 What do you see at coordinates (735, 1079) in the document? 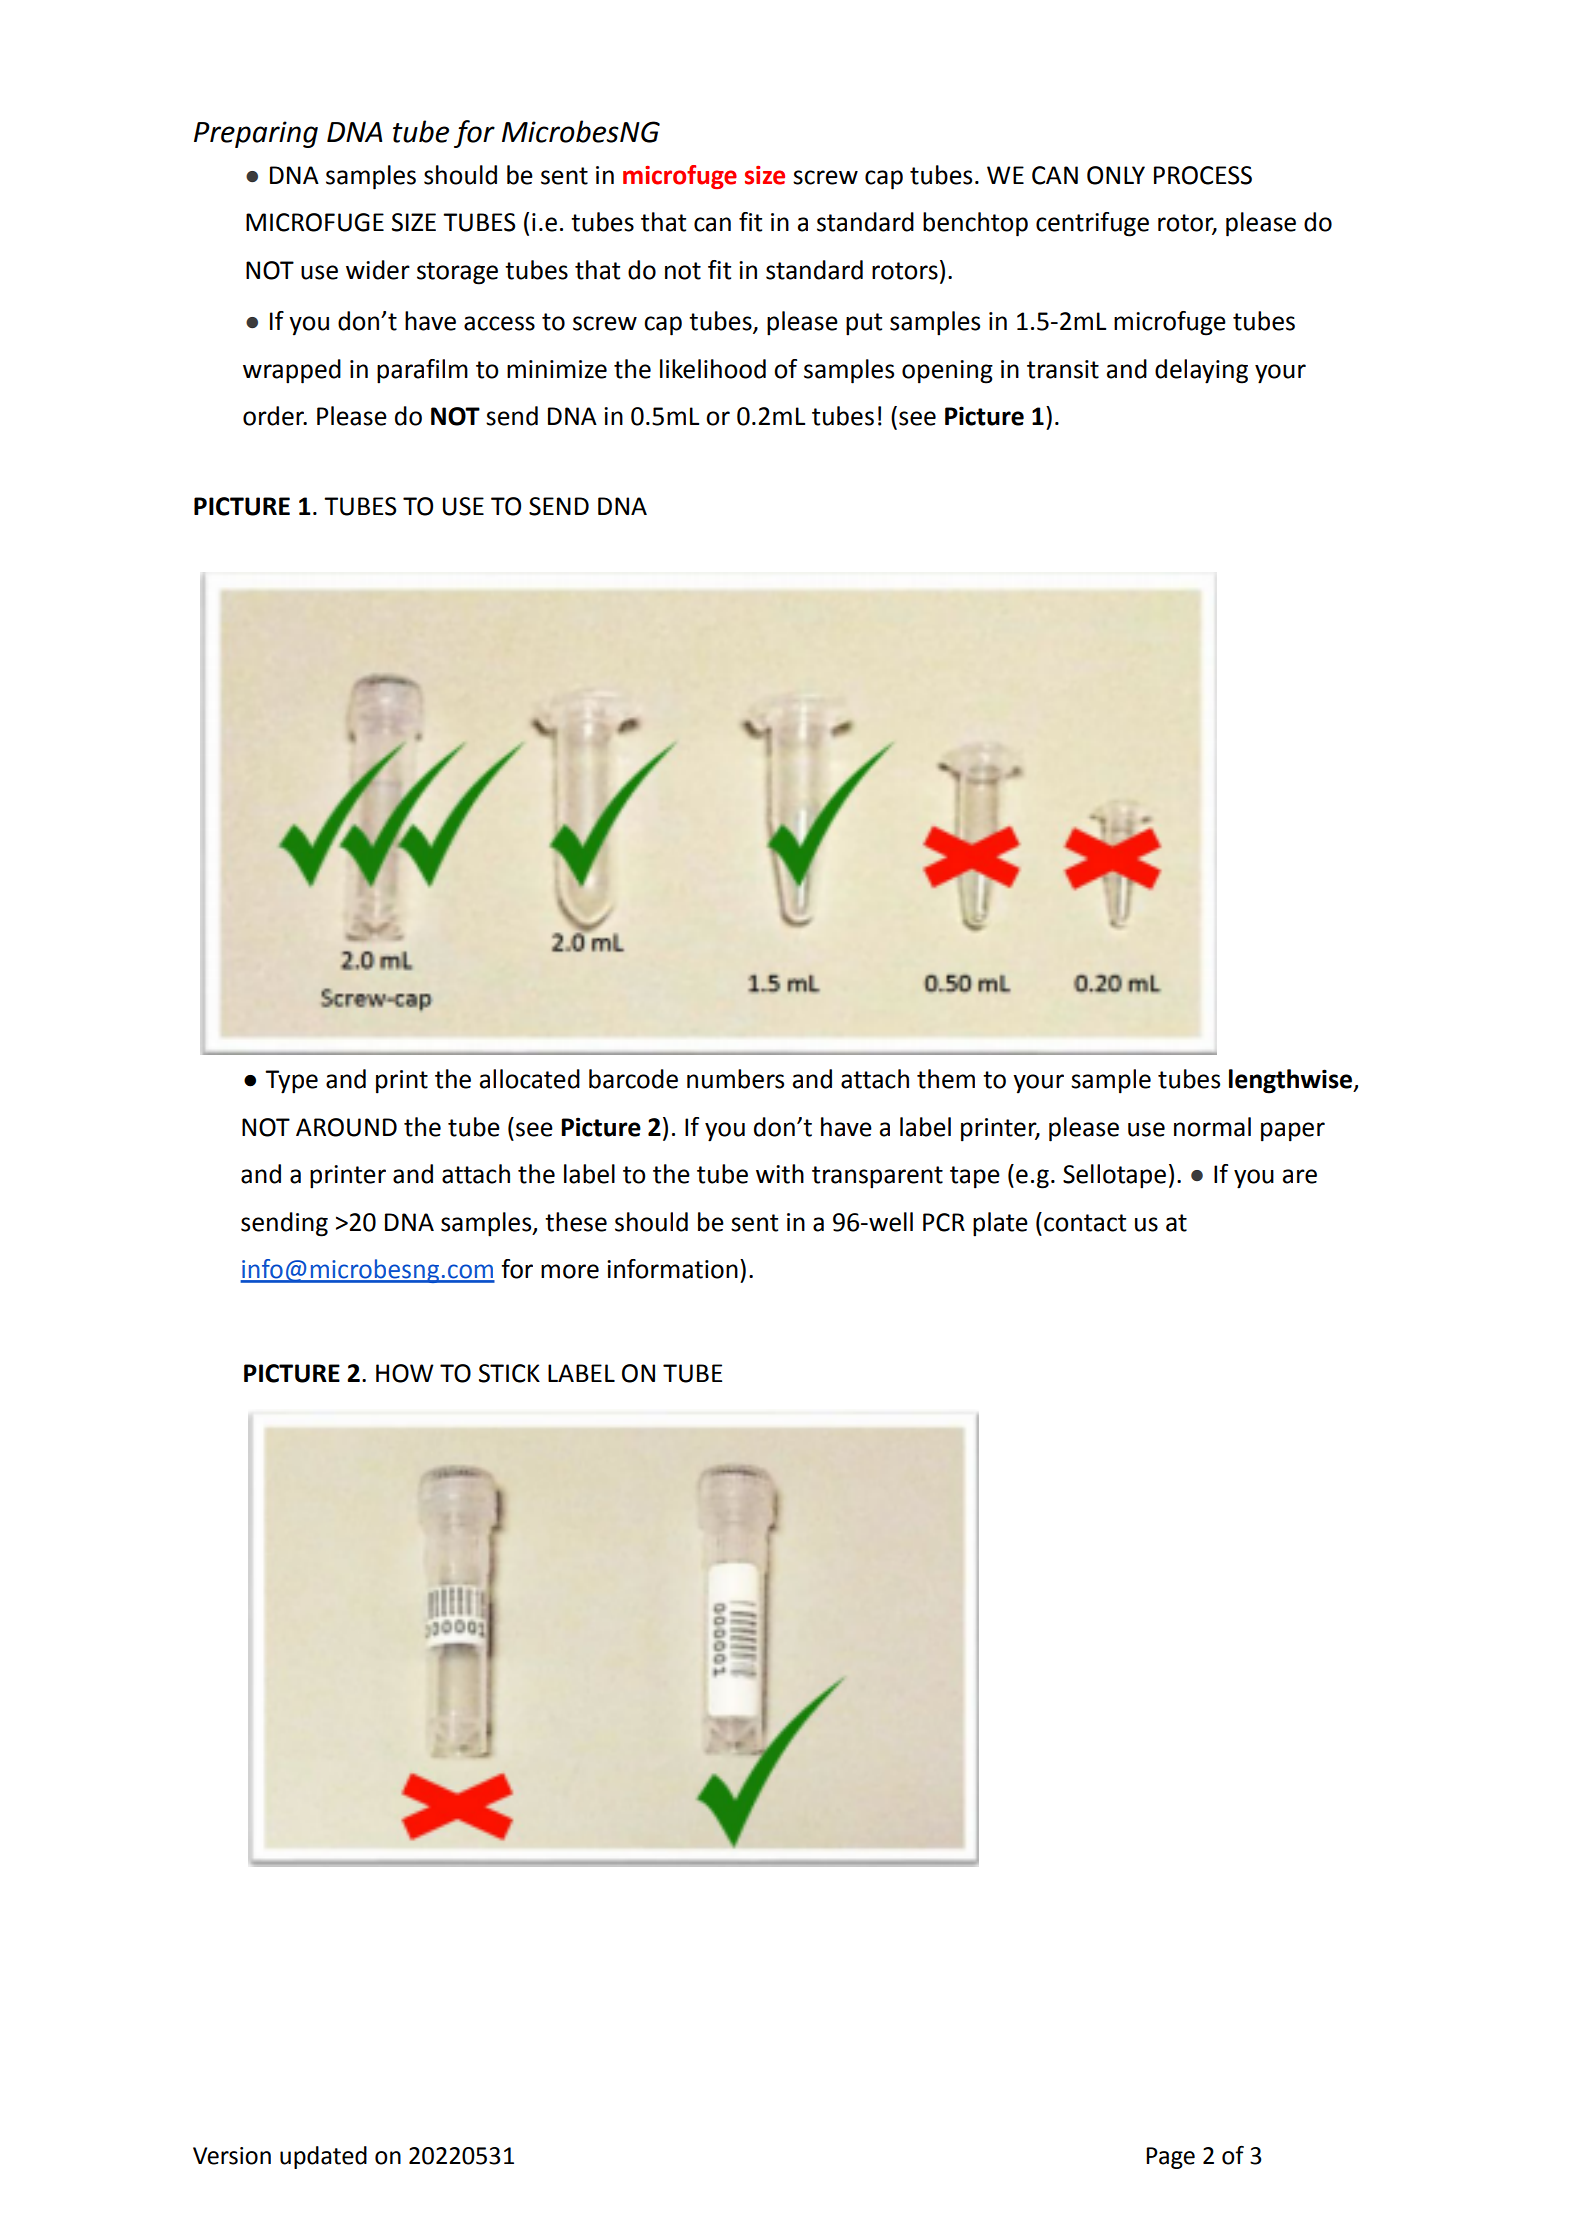
I see `numbers` at bounding box center [735, 1079].
